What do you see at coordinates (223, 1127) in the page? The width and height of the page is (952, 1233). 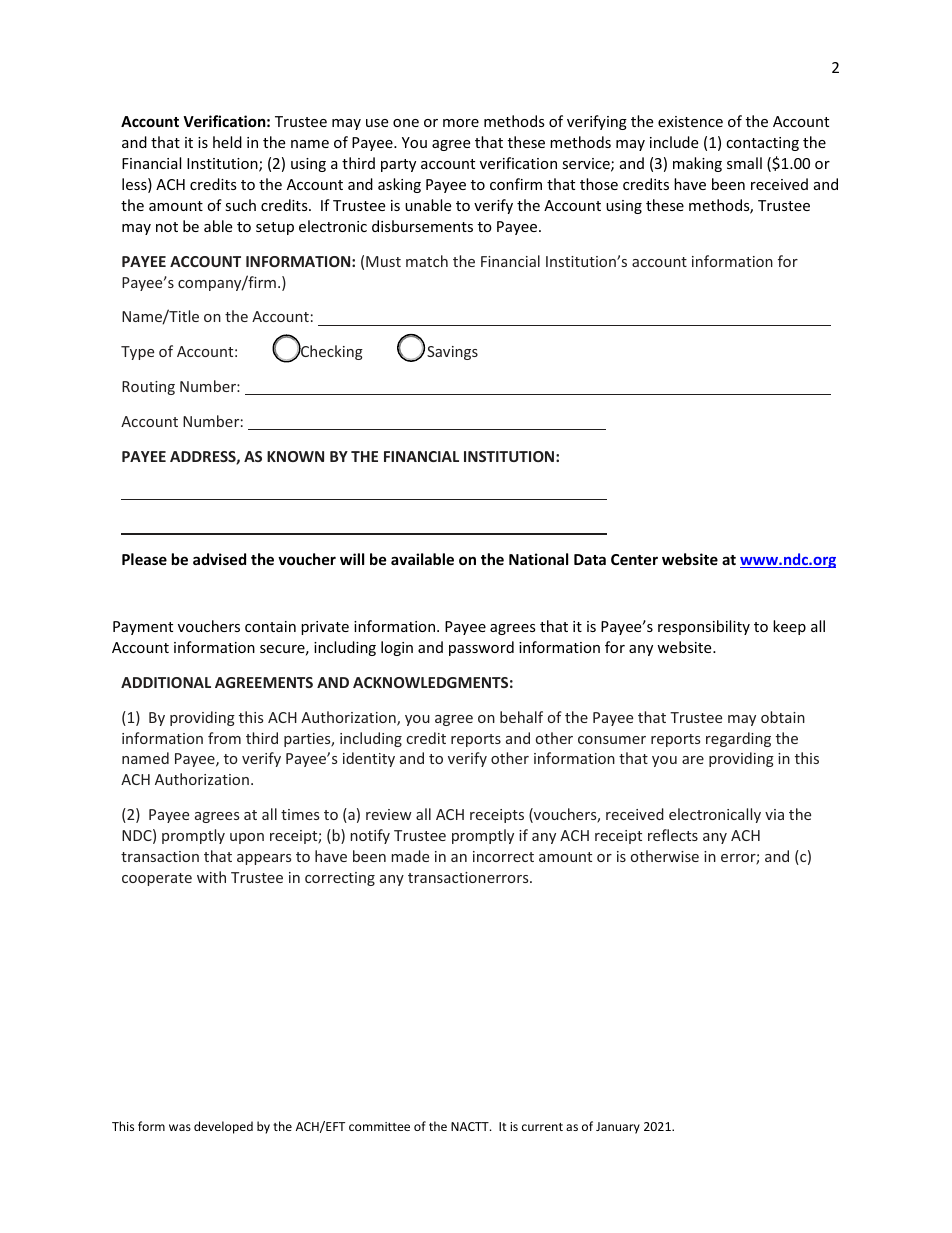 I see `developed` at bounding box center [223, 1127].
